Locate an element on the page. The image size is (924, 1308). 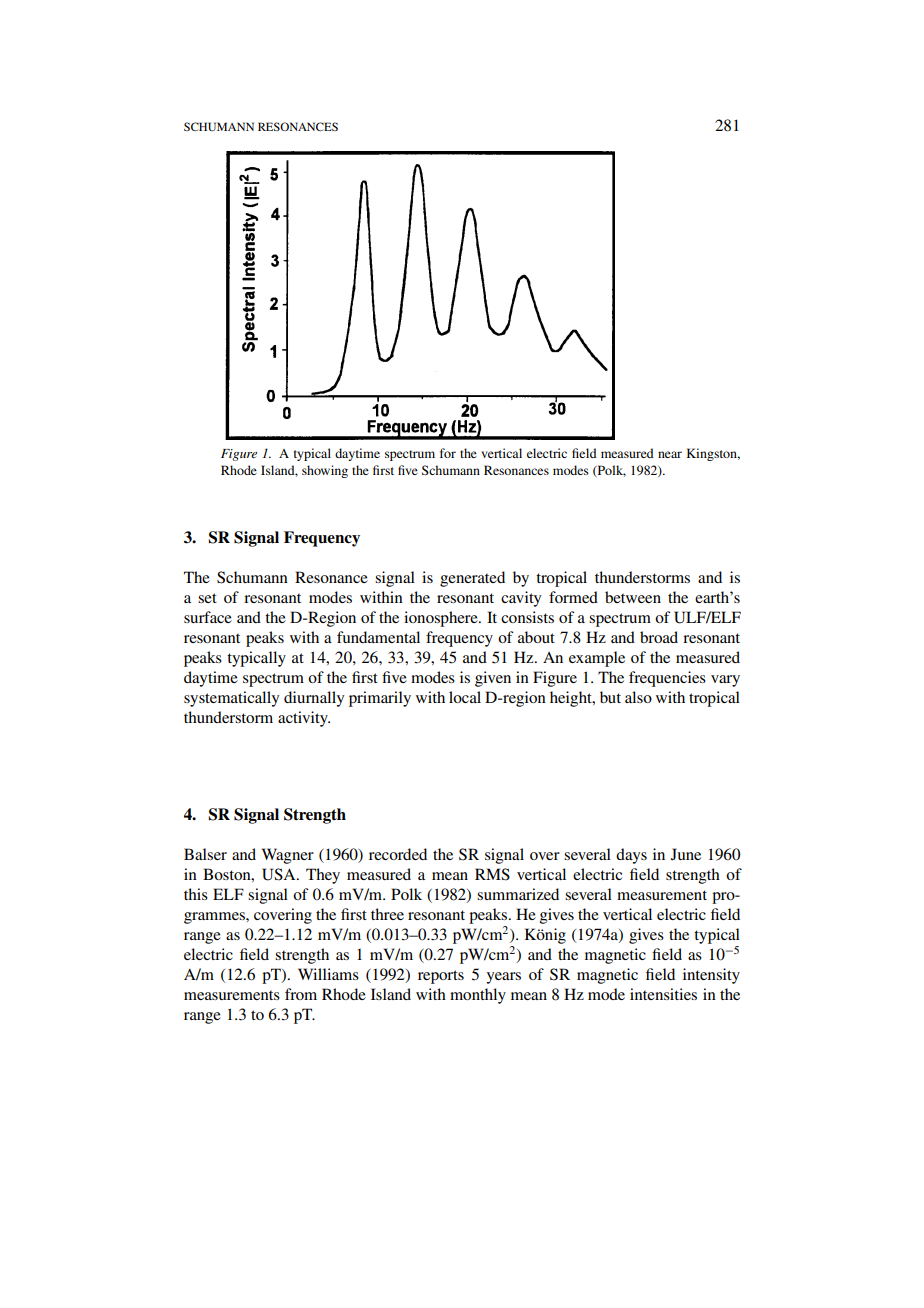
local is located at coordinates (465, 697).
